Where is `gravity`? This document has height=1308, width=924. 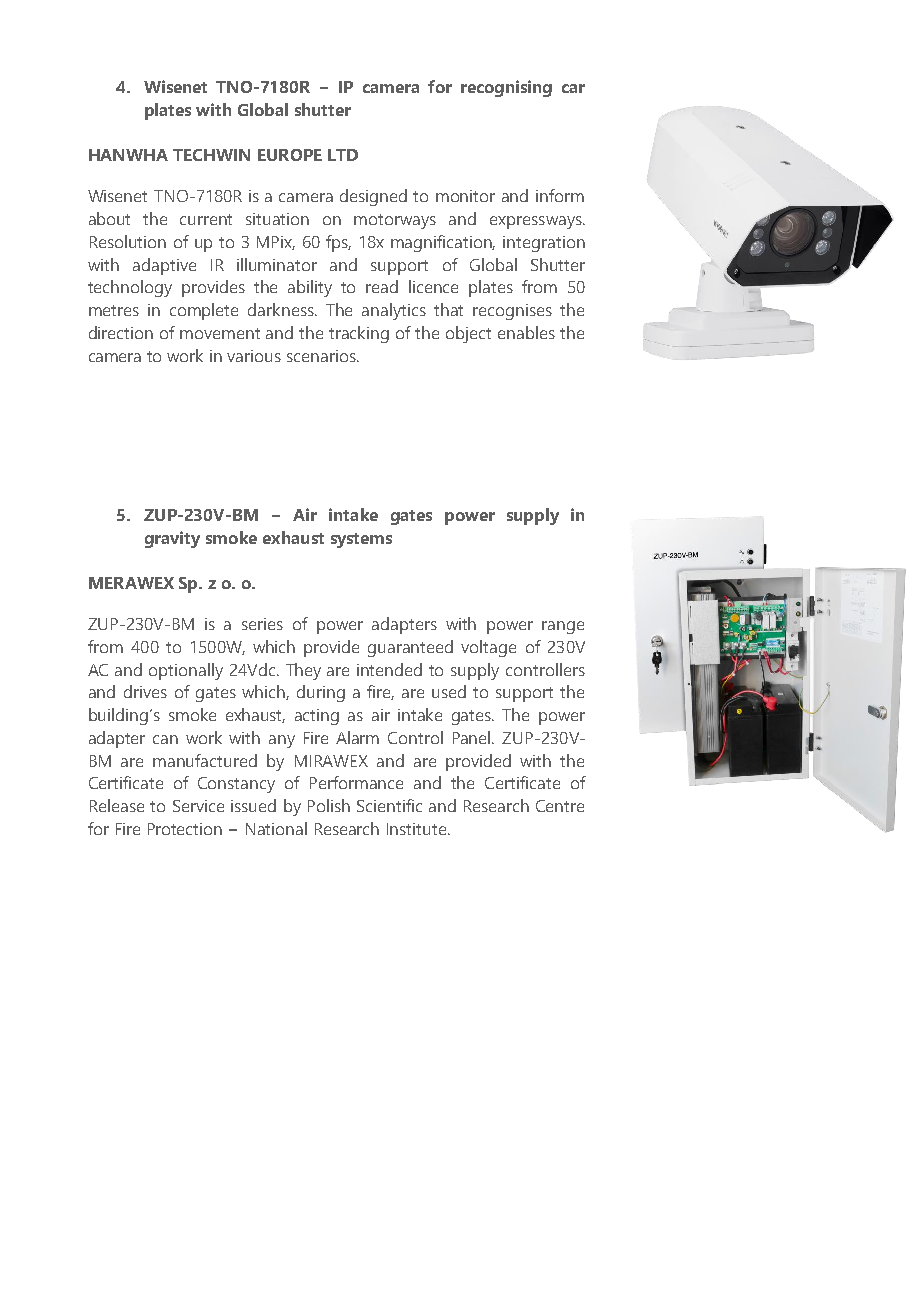 gravity is located at coordinates (172, 539).
